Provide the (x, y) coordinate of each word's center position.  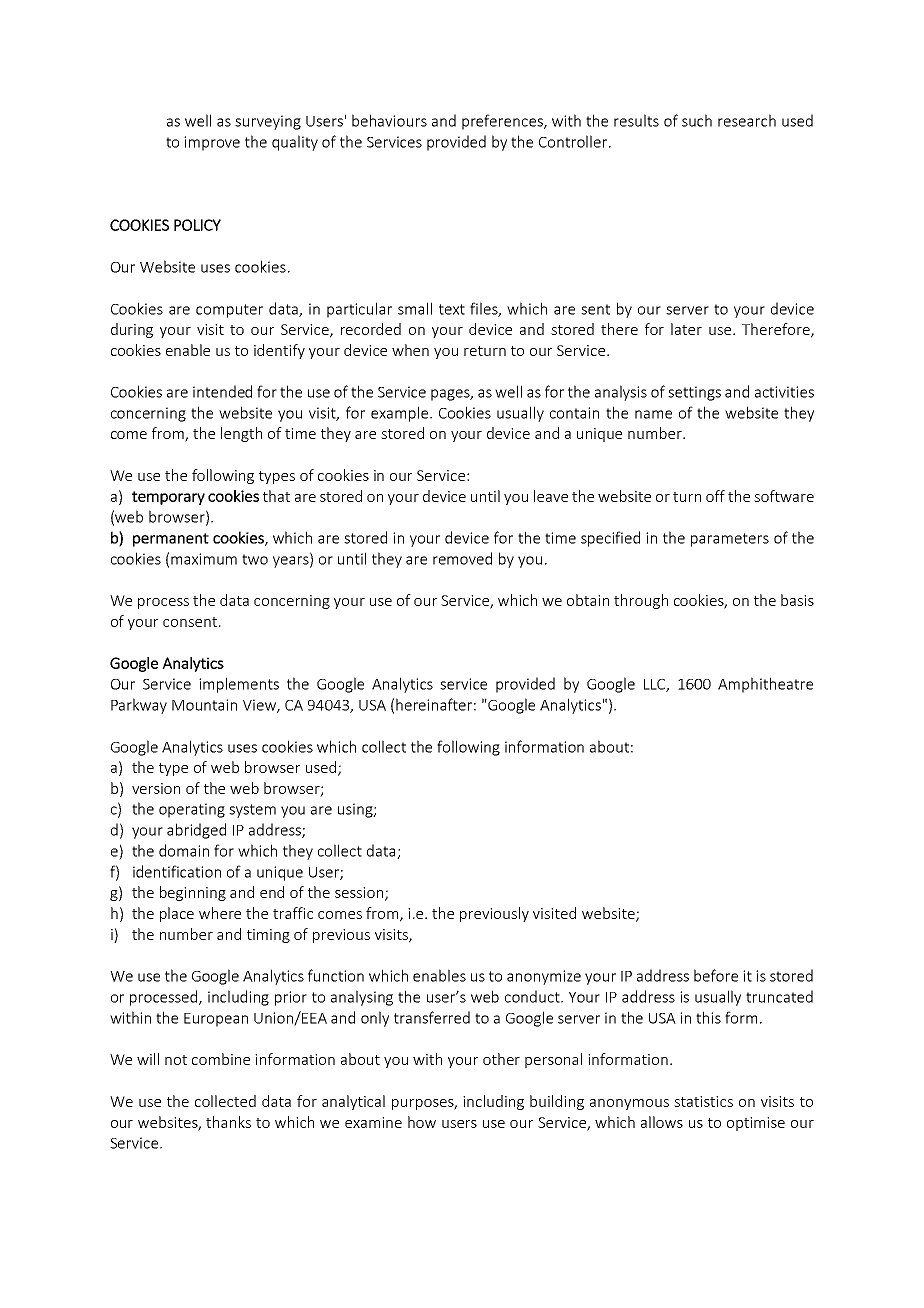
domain (184, 850)
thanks (228, 1122)
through (641, 601)
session (359, 892)
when (410, 350)
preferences (503, 122)
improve (212, 143)
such (697, 120)
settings (694, 393)
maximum (204, 559)
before (716, 975)
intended (222, 391)
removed (462, 558)
